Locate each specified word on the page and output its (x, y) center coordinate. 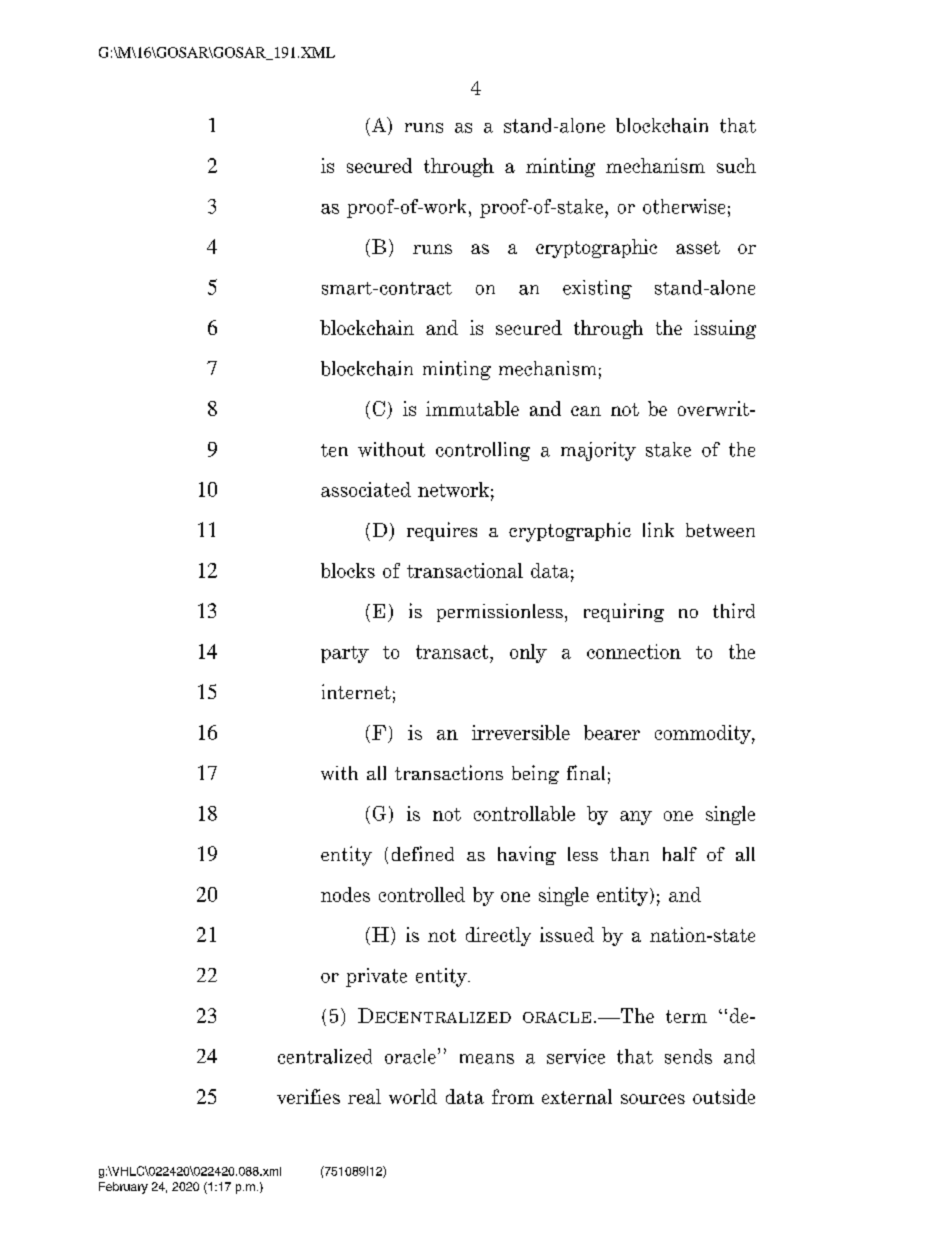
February (123, 1188)
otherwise (684, 206)
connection (634, 651)
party (345, 654)
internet (356, 691)
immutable (472, 408)
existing (597, 289)
